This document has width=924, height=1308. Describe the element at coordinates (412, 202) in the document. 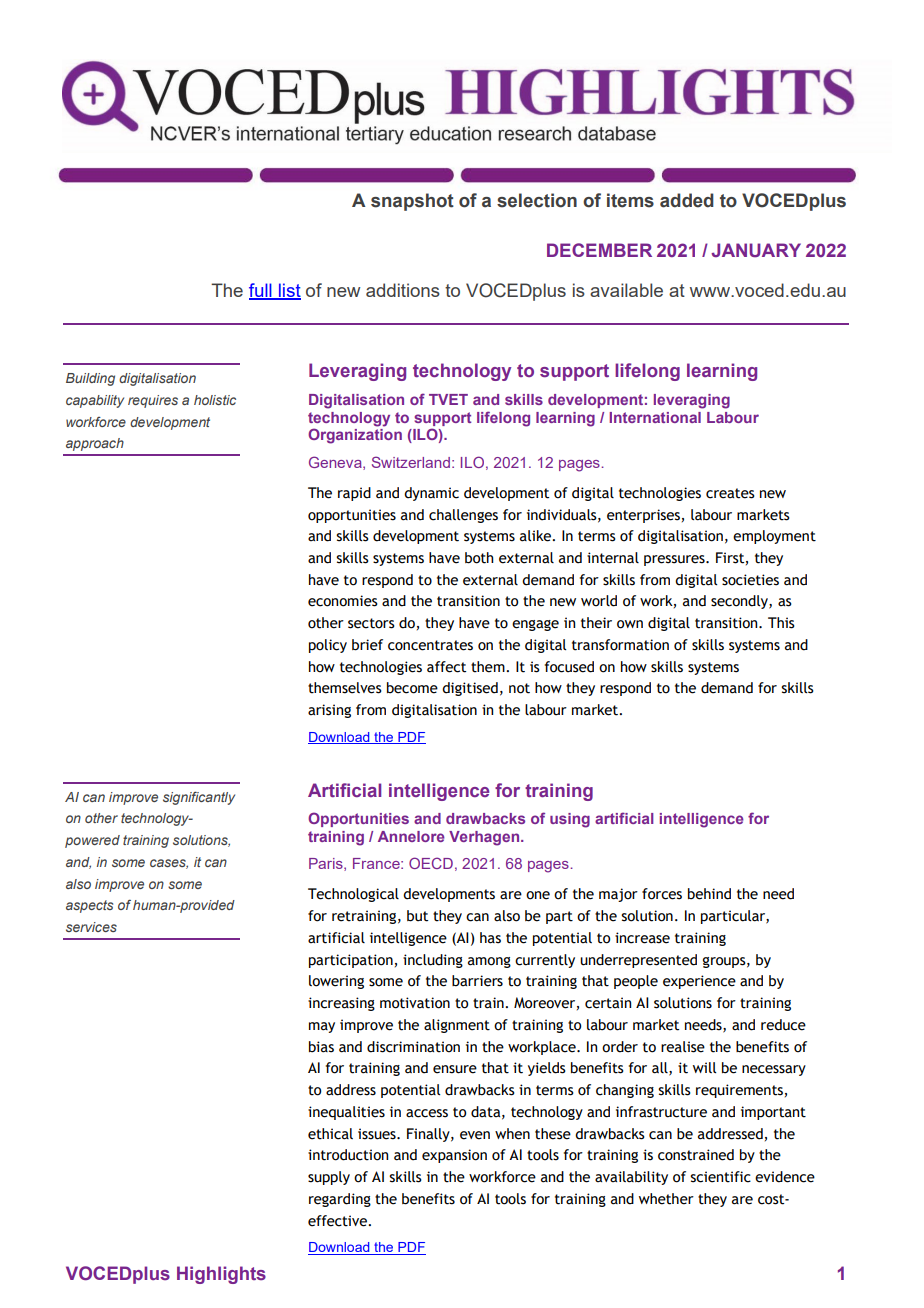

I see `snapshot` at that location.
